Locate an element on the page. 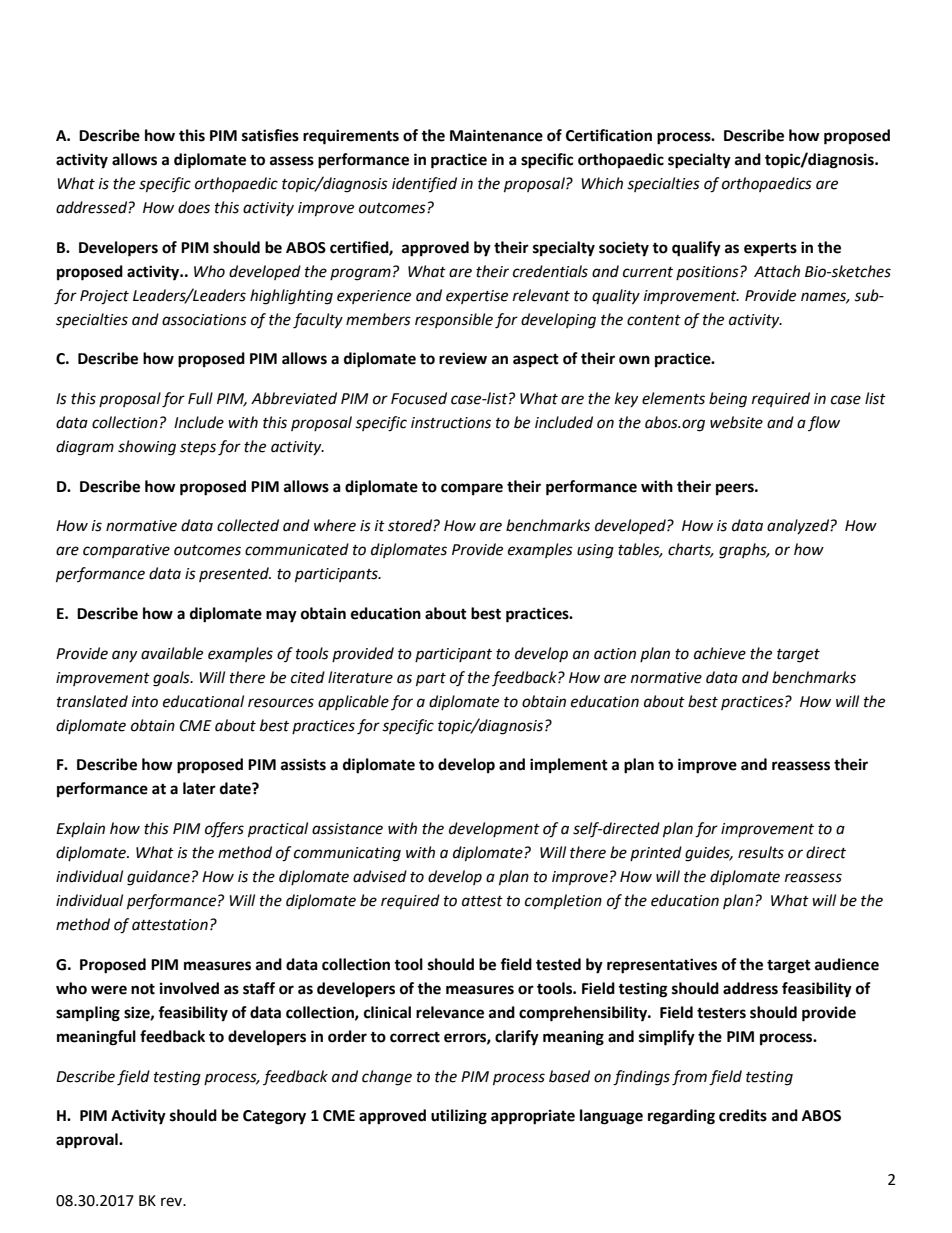 This document has height=1233, width=952. utilizing is located at coordinates (459, 1117).
